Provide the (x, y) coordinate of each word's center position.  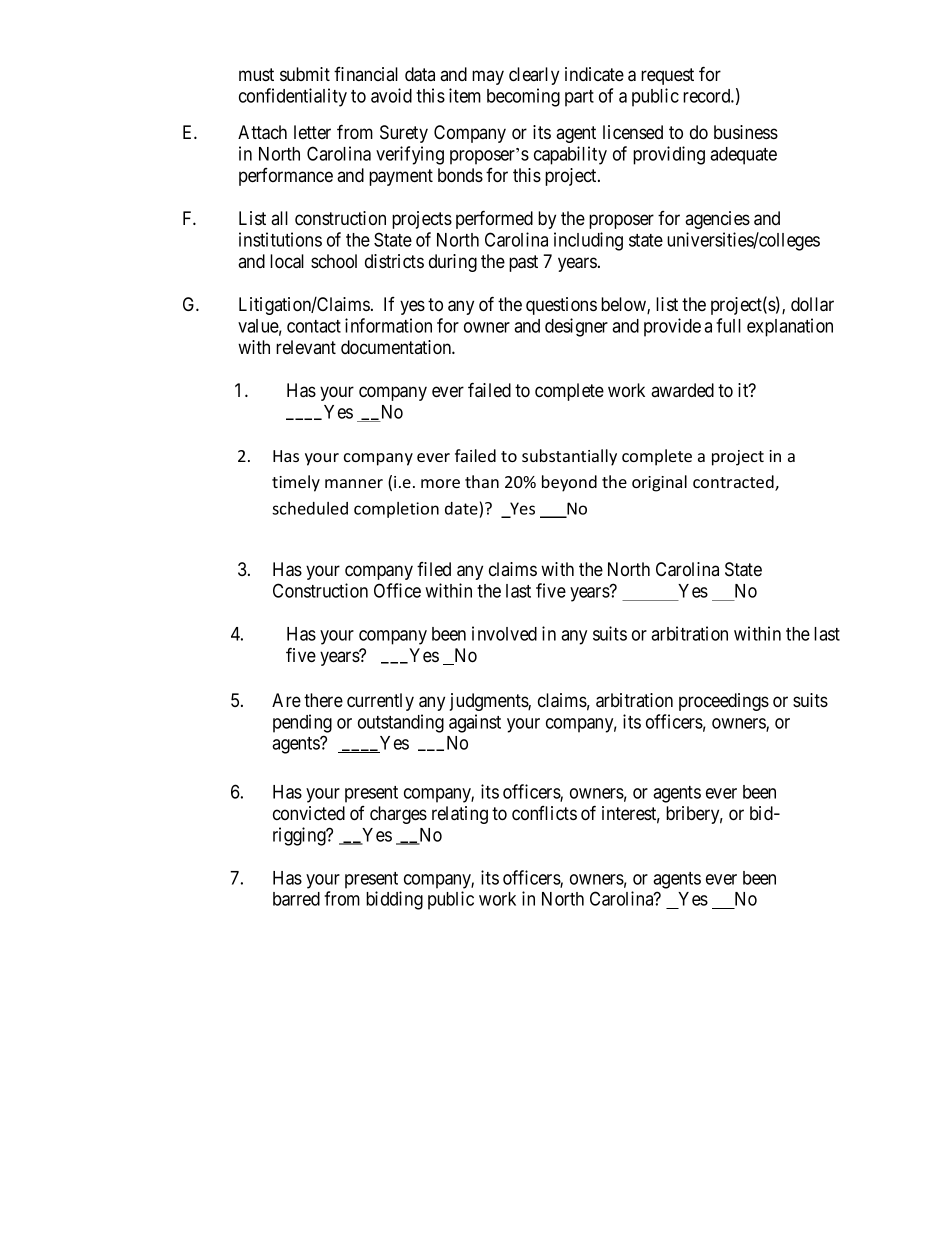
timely (296, 483)
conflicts (544, 813)
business (746, 132)
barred (296, 899)
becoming (523, 97)
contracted (734, 483)
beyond (569, 483)
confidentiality (293, 97)
